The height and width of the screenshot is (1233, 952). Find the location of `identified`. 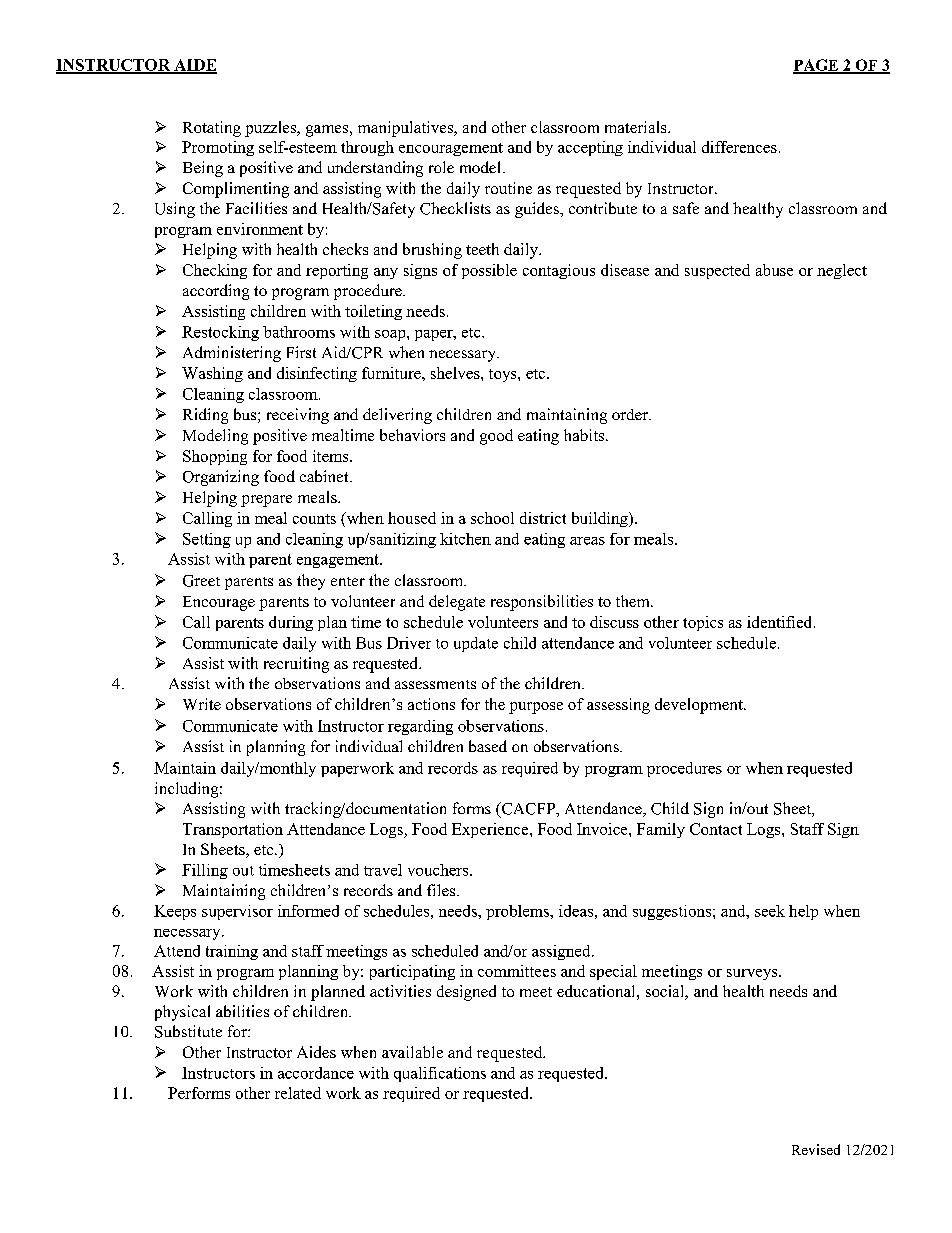

identified is located at coordinates (781, 622).
